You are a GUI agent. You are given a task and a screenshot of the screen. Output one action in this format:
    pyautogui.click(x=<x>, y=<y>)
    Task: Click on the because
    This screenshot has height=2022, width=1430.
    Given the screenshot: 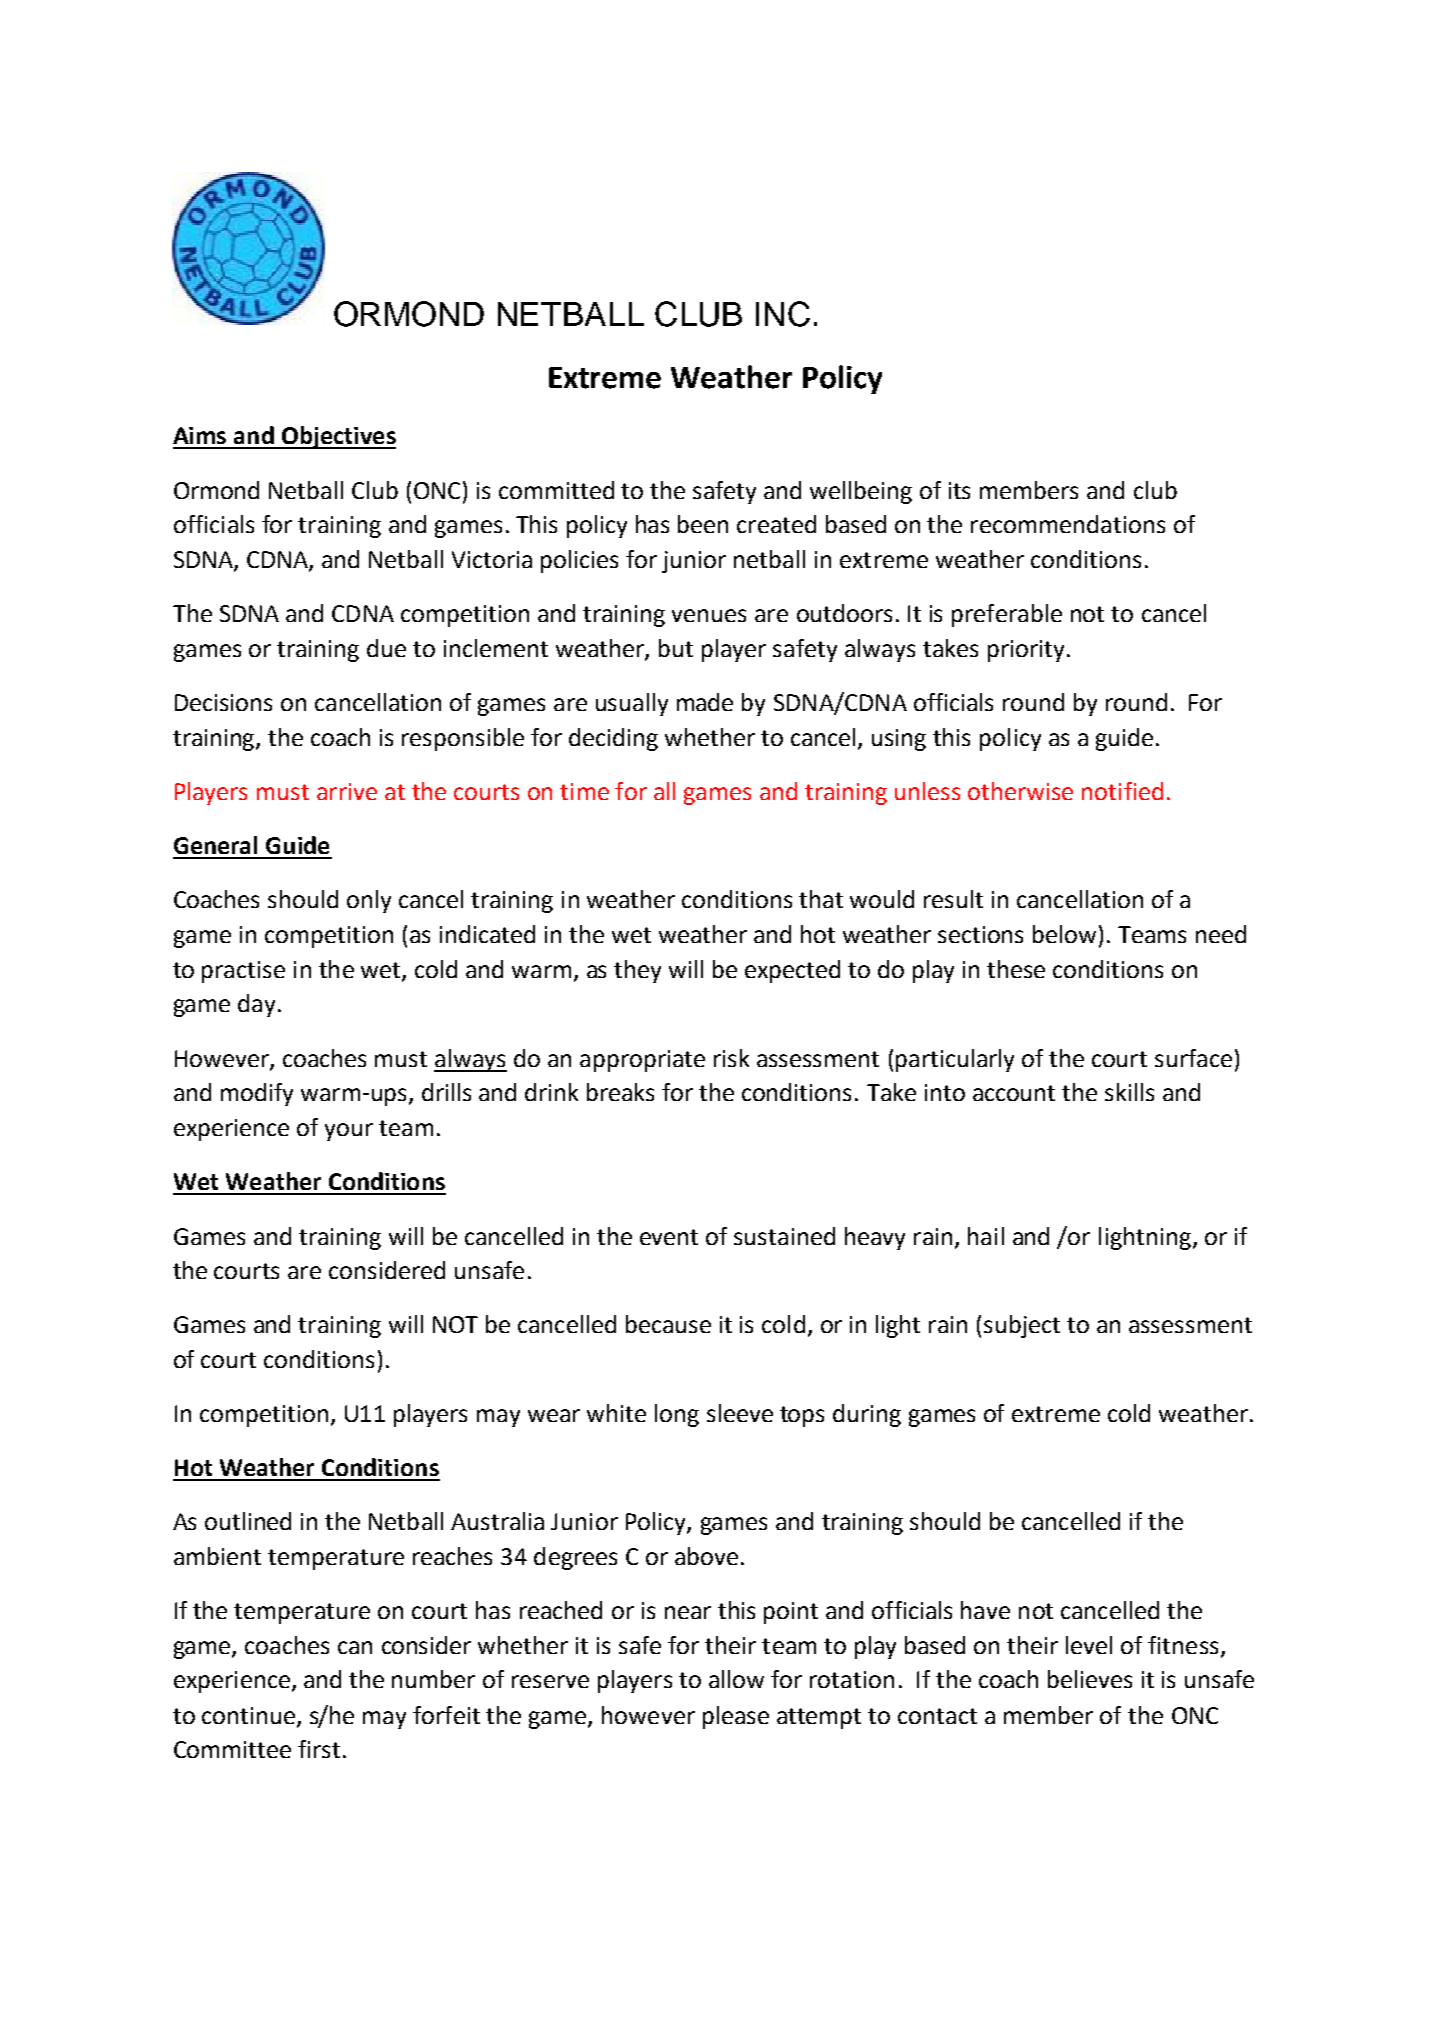 What is the action you would take?
    pyautogui.click(x=668, y=1324)
